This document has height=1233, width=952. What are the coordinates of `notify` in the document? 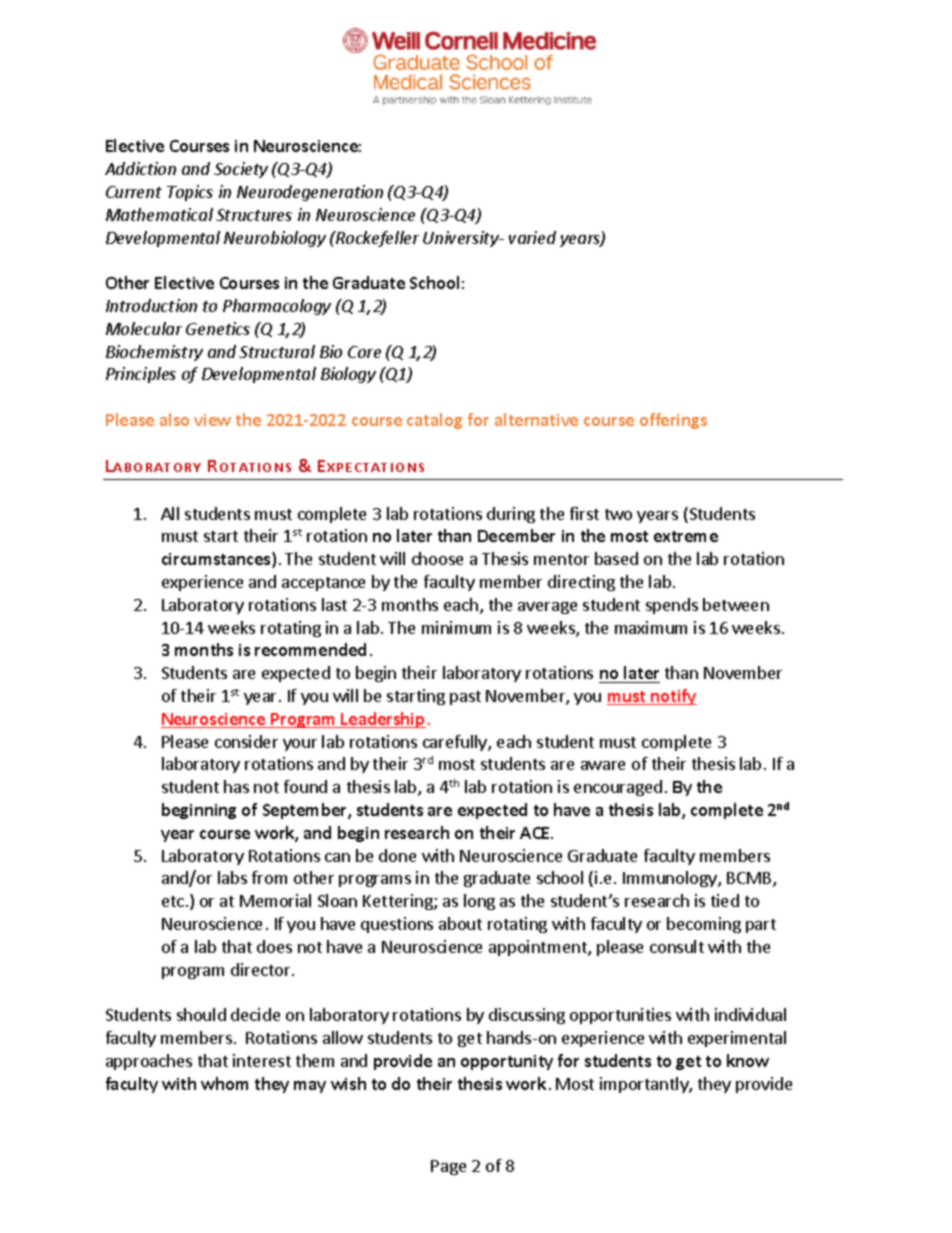 It's located at (673, 697).
